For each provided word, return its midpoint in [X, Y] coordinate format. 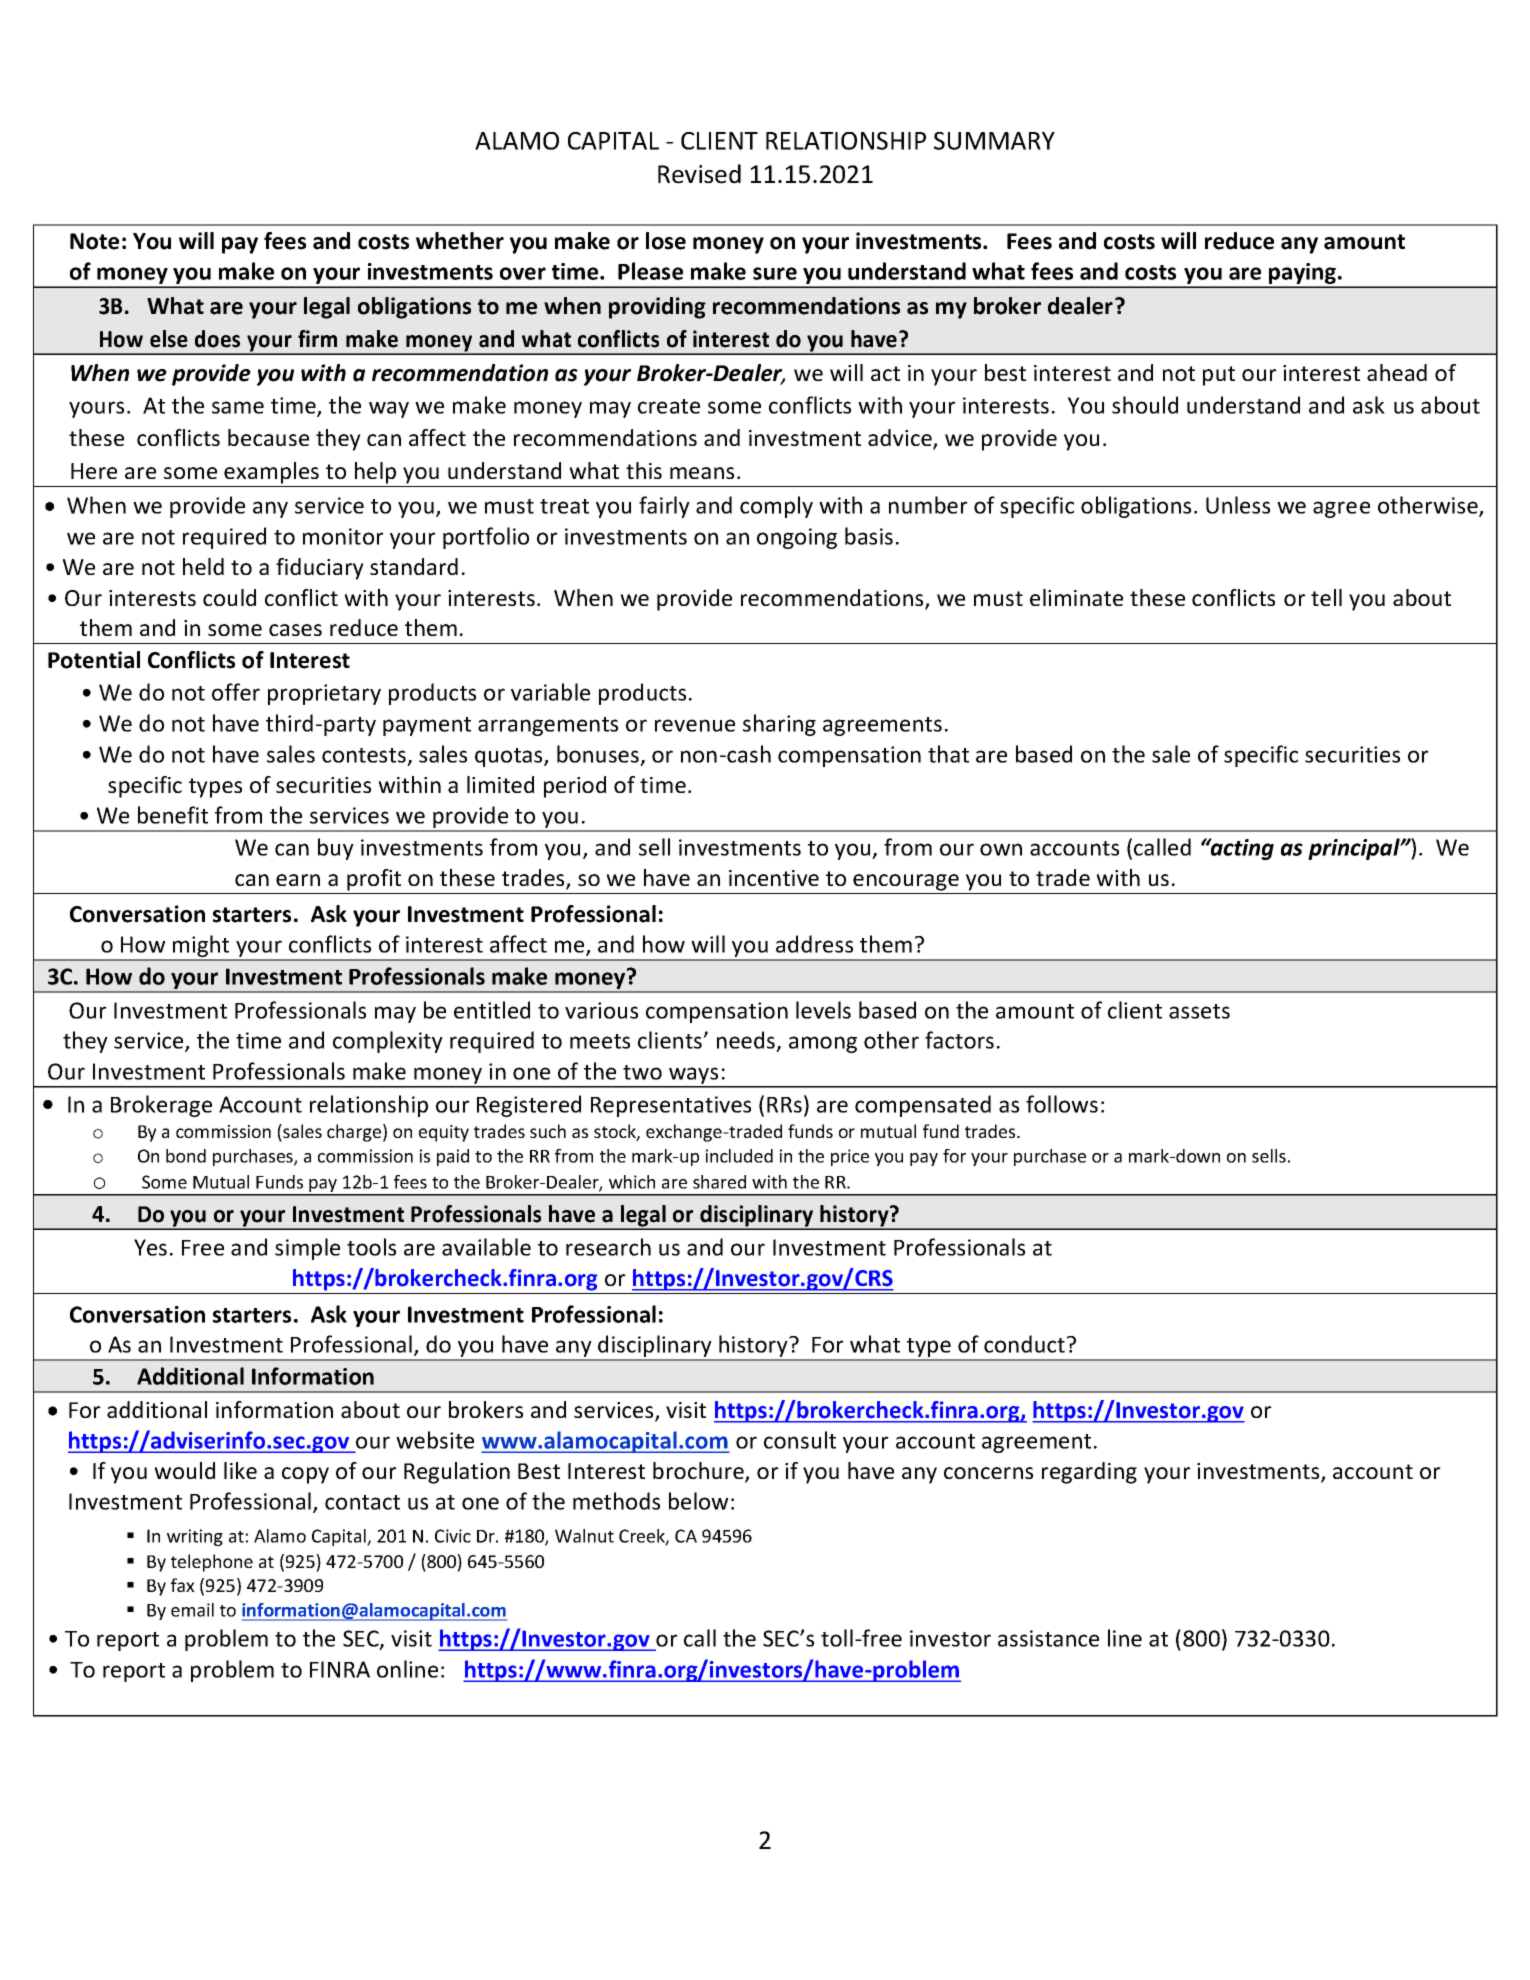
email [192, 1610]
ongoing [797, 538]
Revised [699, 174]
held [203, 566]
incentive [774, 878]
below [698, 1501]
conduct [1024, 1344]
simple [307, 1249]
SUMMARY [994, 141]
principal [1355, 849]
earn [298, 880]
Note [94, 241]
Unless [1238, 505]
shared [719, 1182]
